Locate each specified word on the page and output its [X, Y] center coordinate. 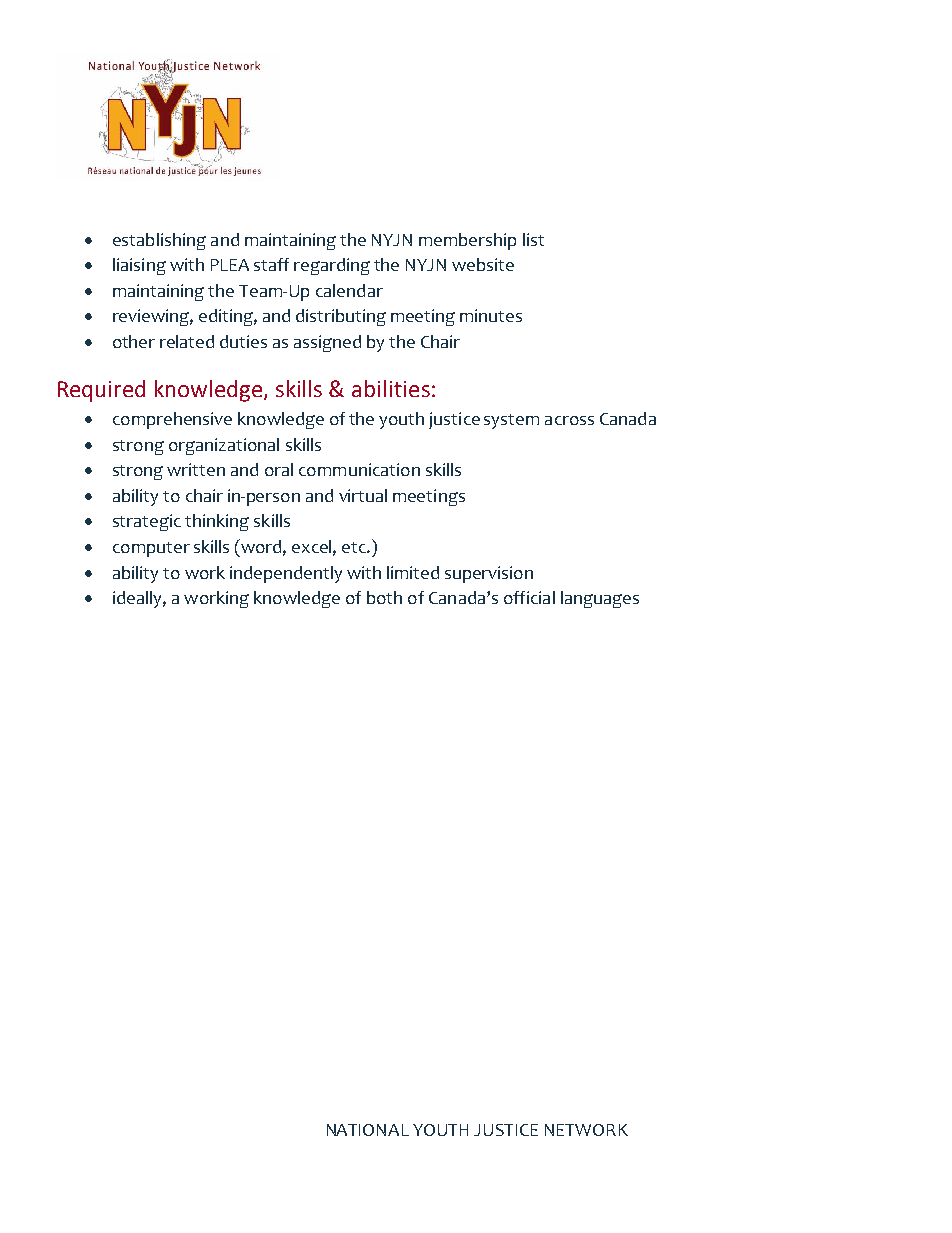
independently [286, 574]
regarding [332, 266]
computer [151, 549]
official [529, 597]
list [533, 239]
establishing [159, 241]
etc [355, 547]
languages [600, 599]
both [384, 597]
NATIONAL [368, 1130]
